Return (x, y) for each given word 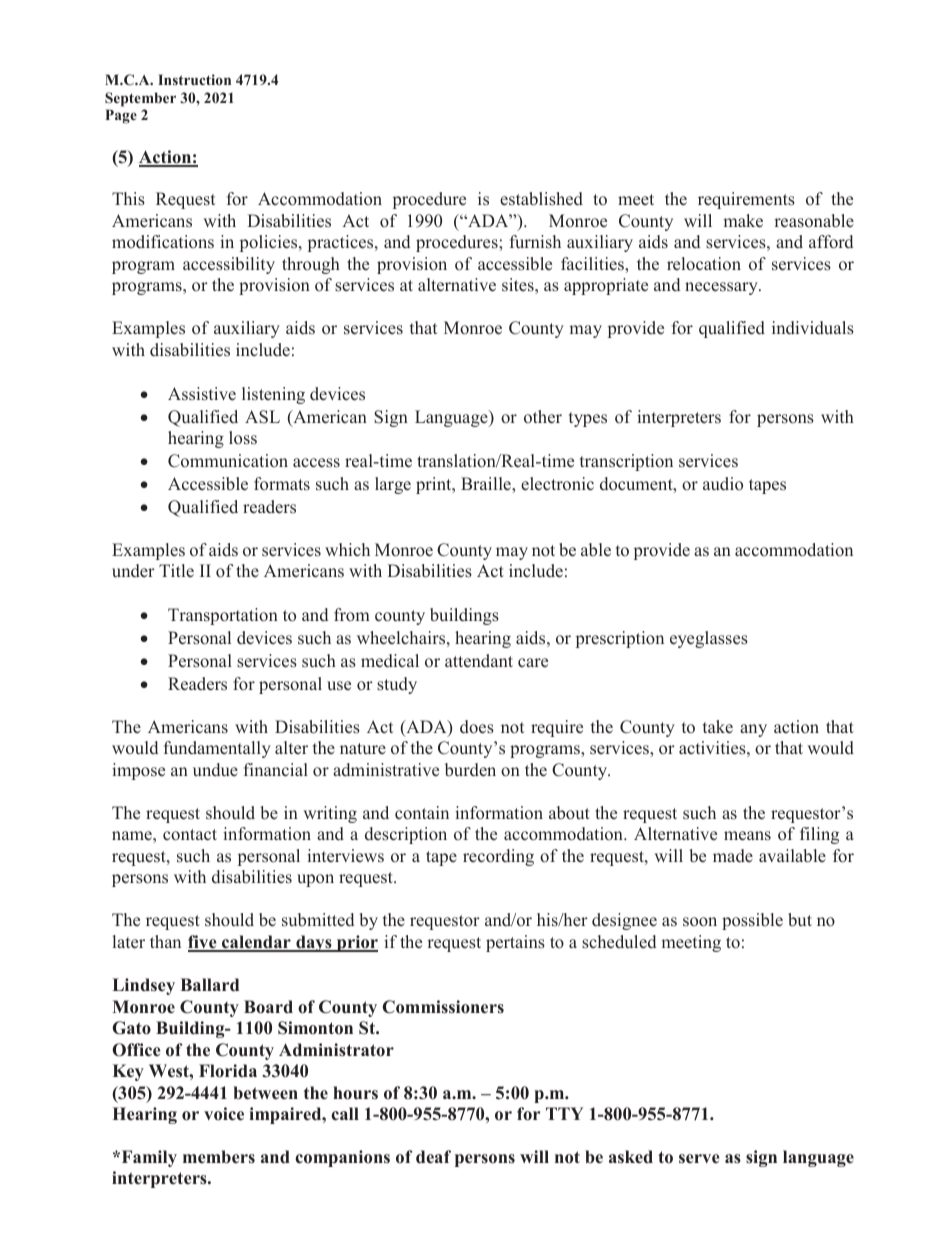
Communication (228, 461)
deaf (433, 1157)
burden (470, 770)
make (743, 221)
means (747, 836)
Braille (487, 484)
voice (224, 1114)
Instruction (194, 79)
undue (215, 770)
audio (723, 484)
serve (699, 1159)
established (541, 199)
